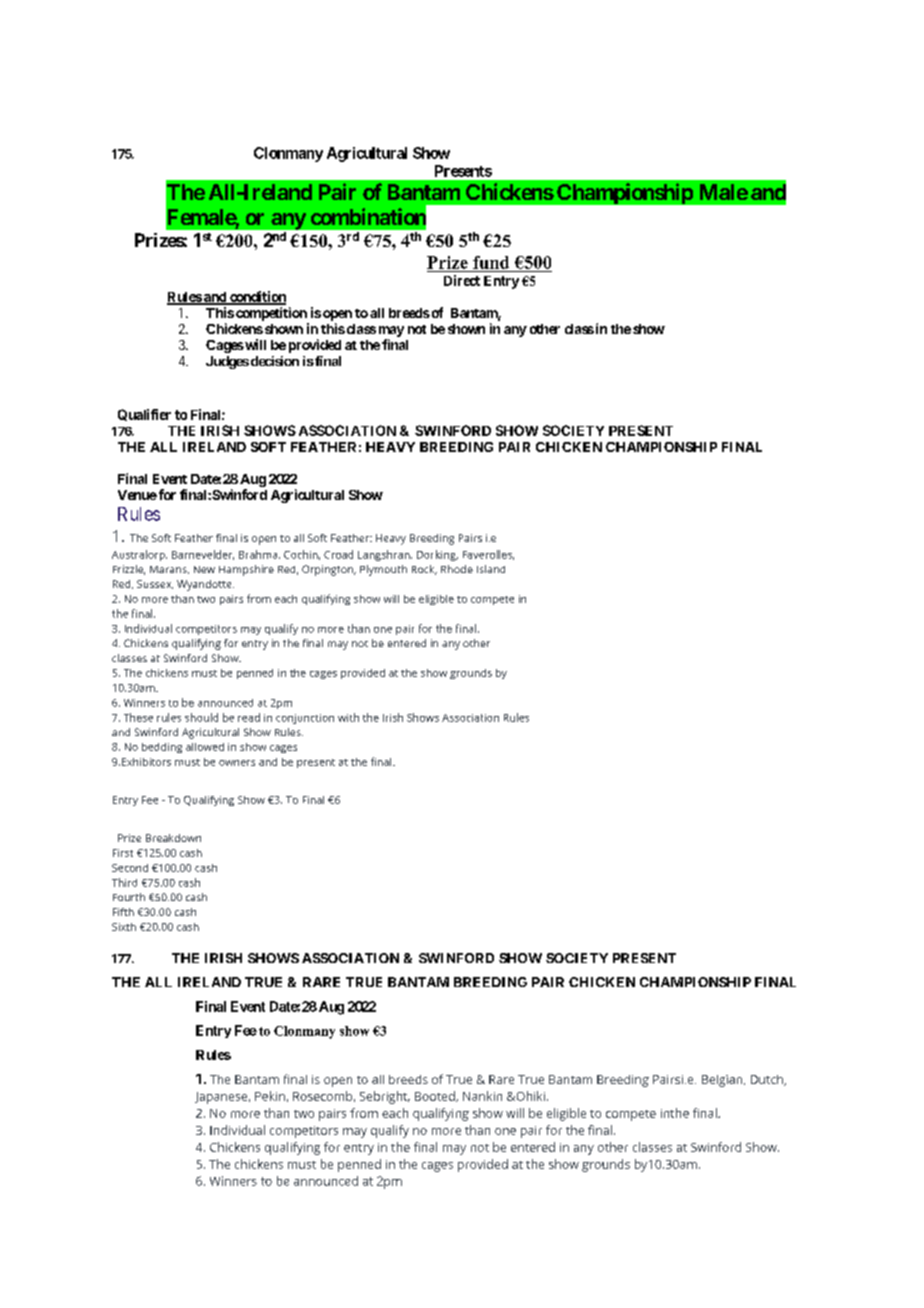 This page has height=1308, width=924. I want to click on Dorking, so click(437, 555).
